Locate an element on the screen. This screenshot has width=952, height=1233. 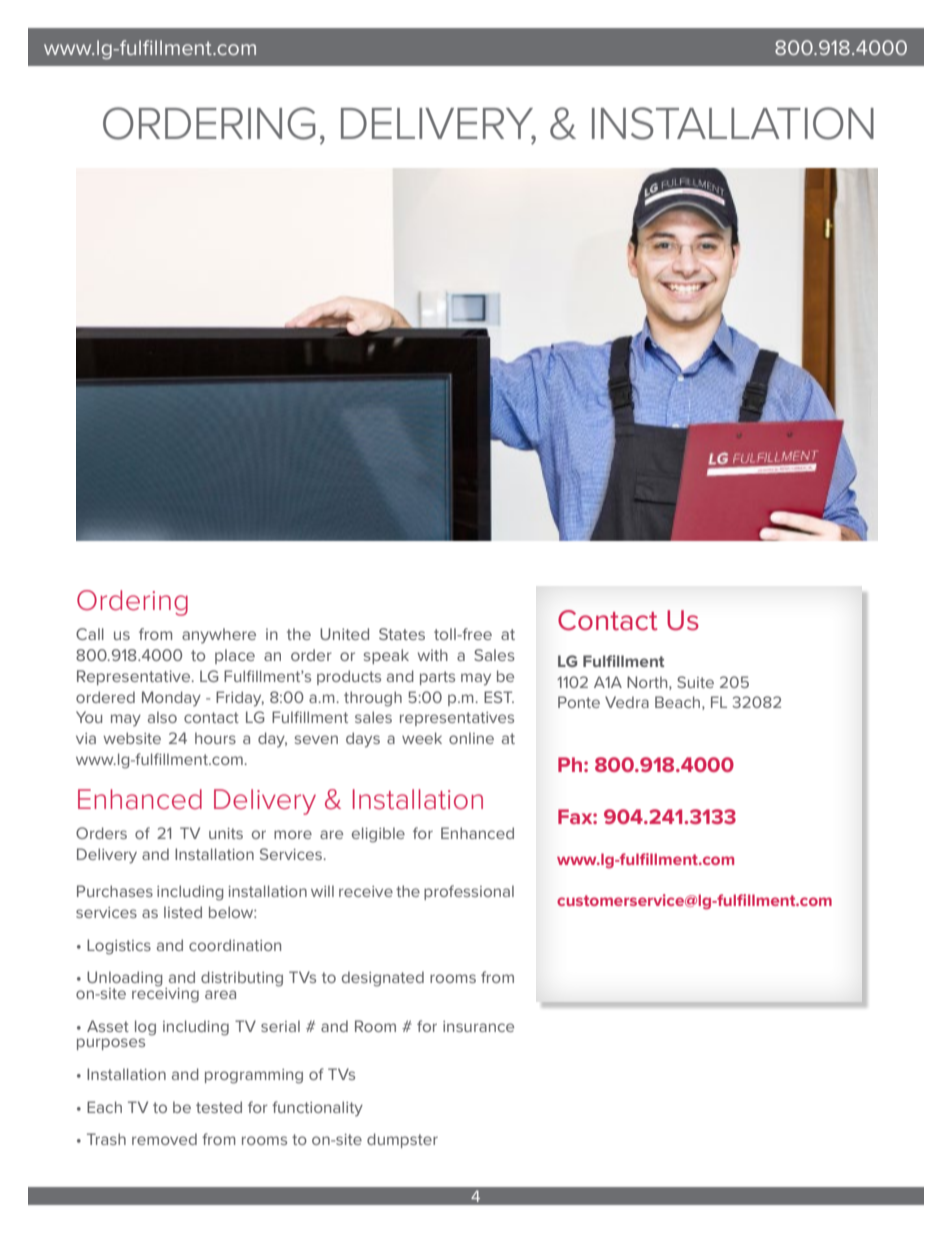
speak is located at coordinates (386, 656).
